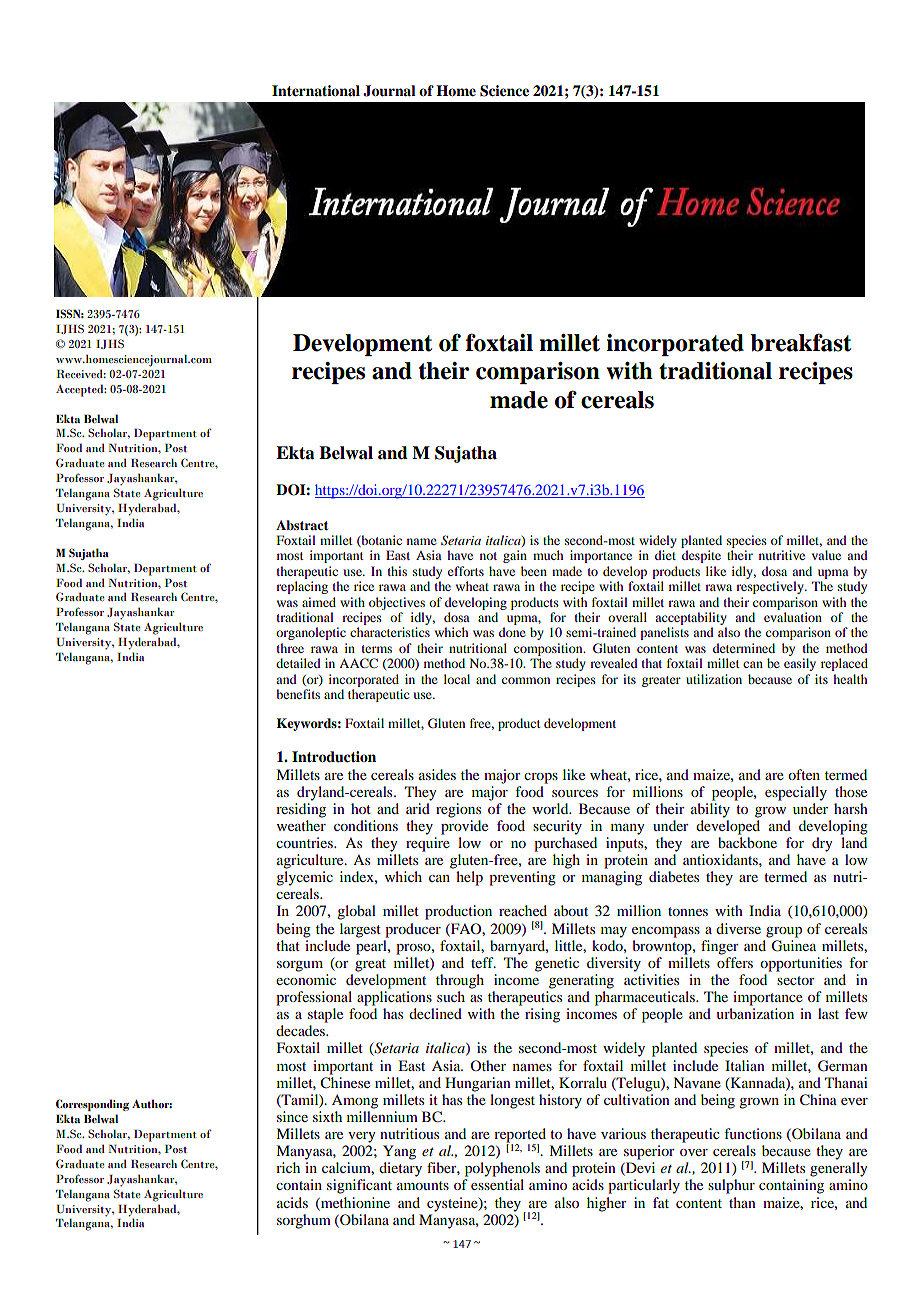  Describe the element at coordinates (464, 827) in the page. I see `provide` at that location.
